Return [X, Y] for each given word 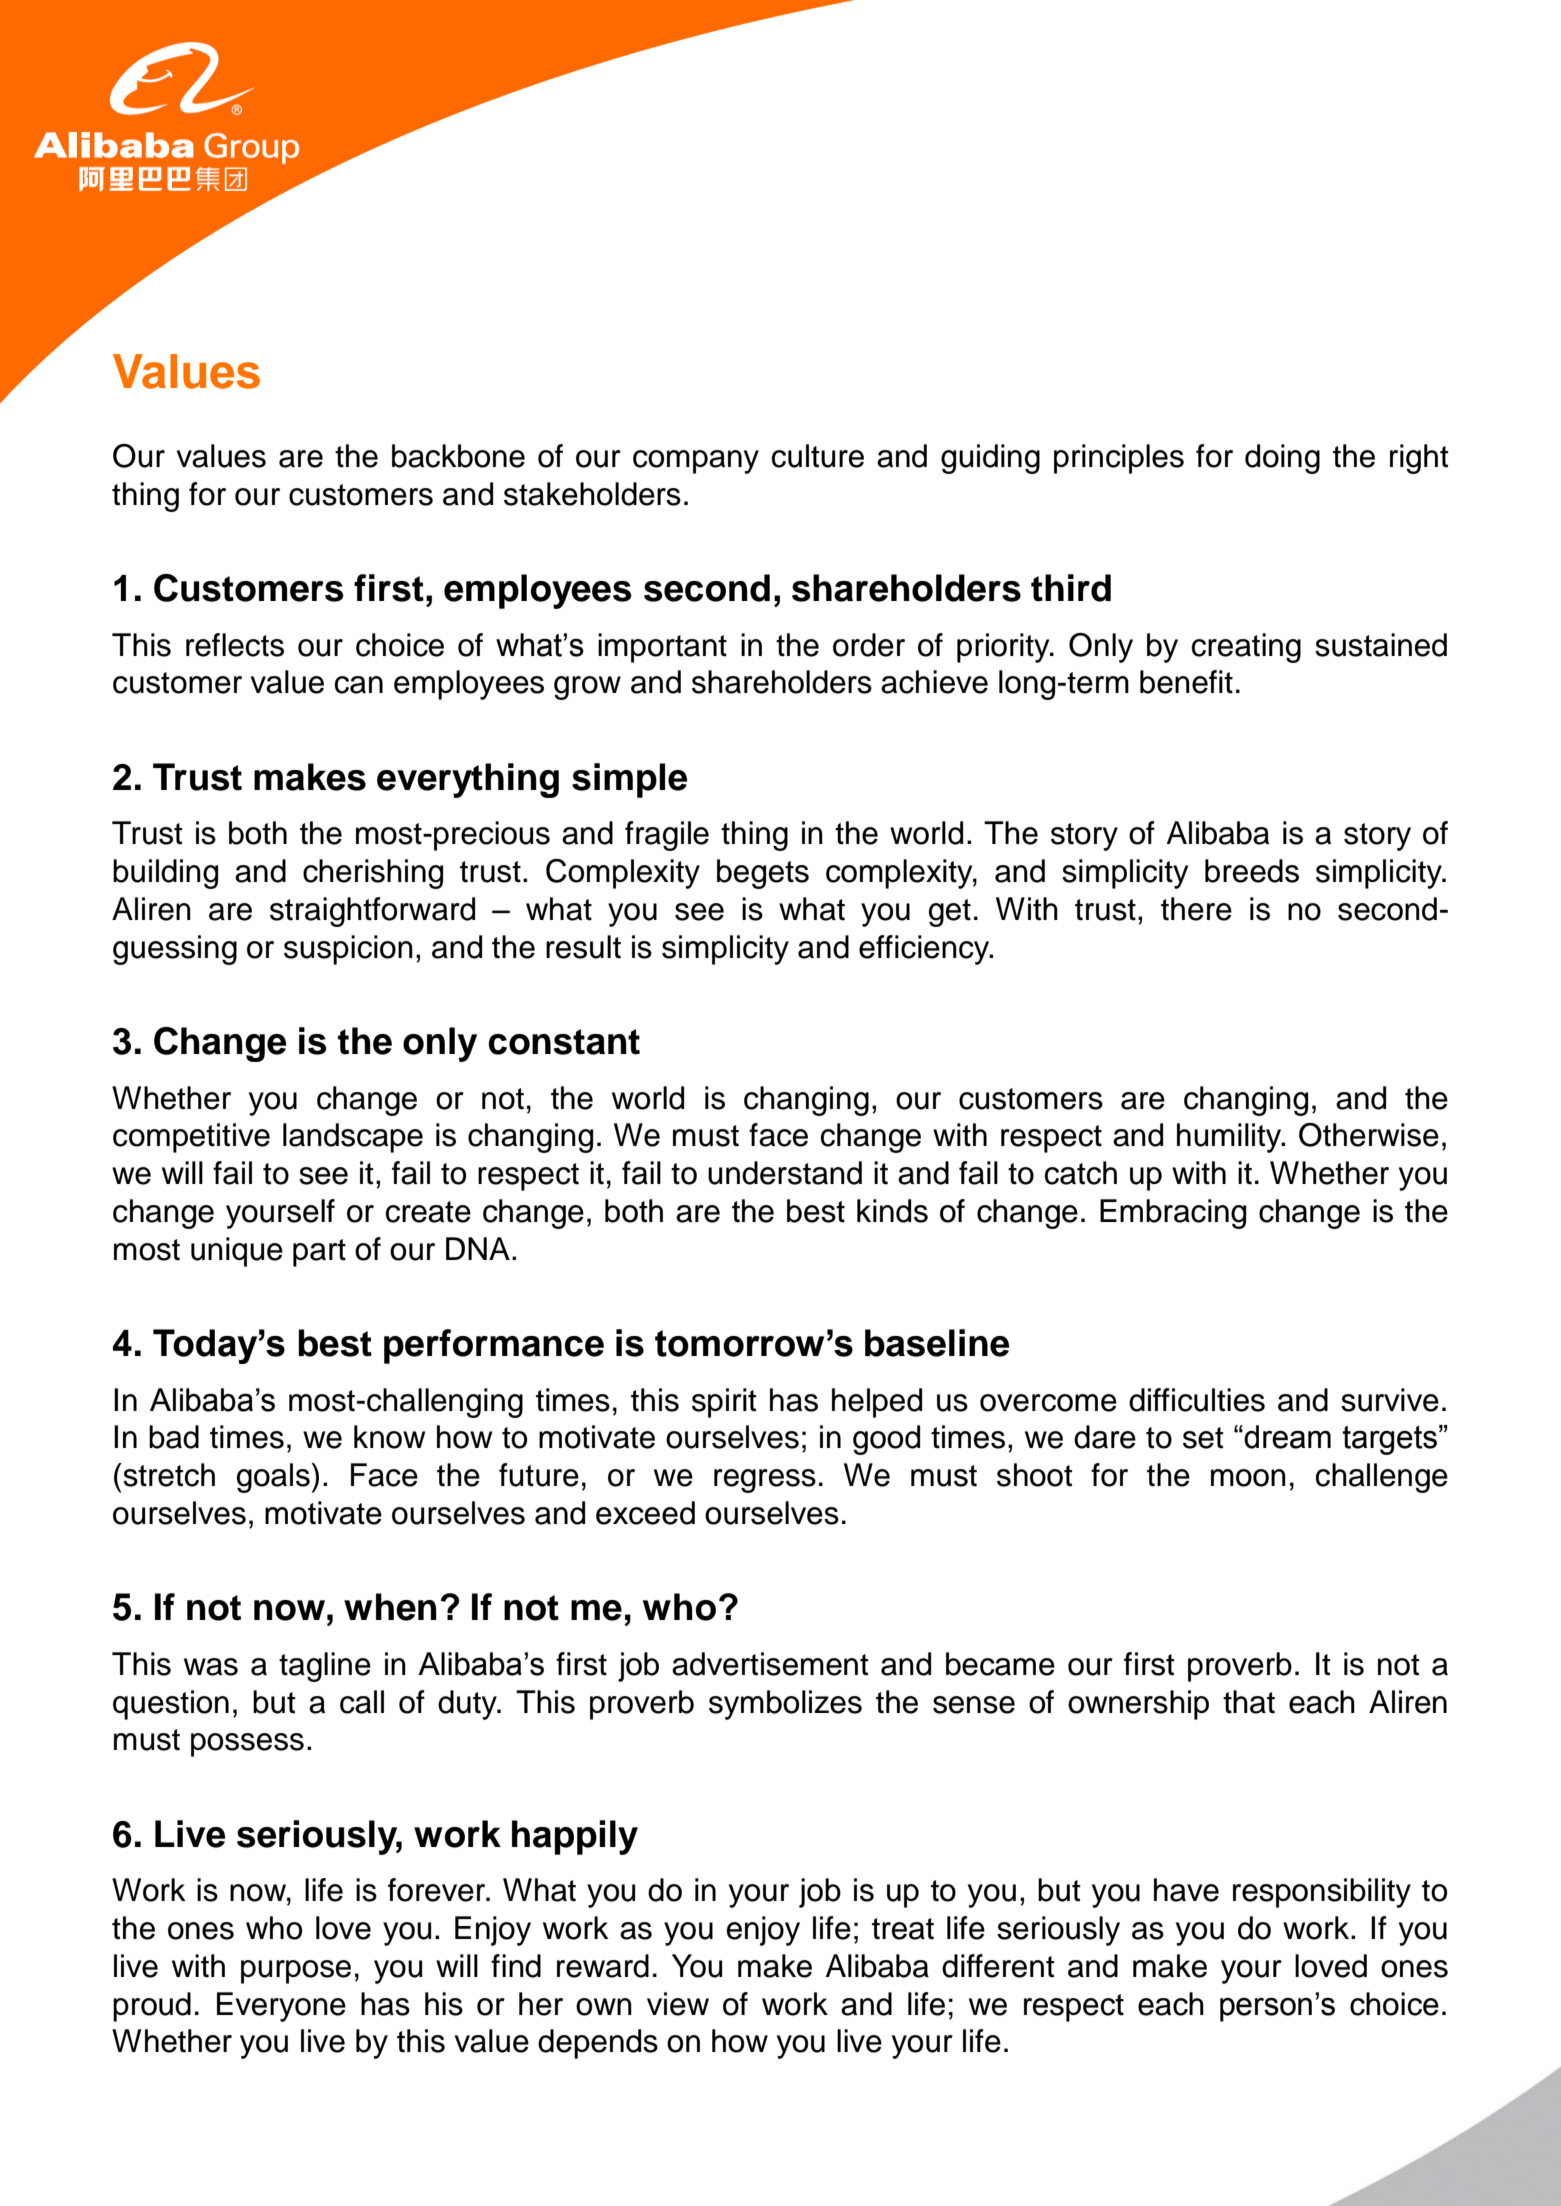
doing [1282, 459]
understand [785, 1173]
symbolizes [785, 1705]
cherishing [373, 874]
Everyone [281, 2007]
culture [818, 456]
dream [1287, 1437]
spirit [724, 1403]
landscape [353, 1138]
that [1249, 1702]
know [389, 1437]
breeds [1252, 871]
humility [1230, 1138]
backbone [458, 456]
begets [763, 874]
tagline [325, 1667]
